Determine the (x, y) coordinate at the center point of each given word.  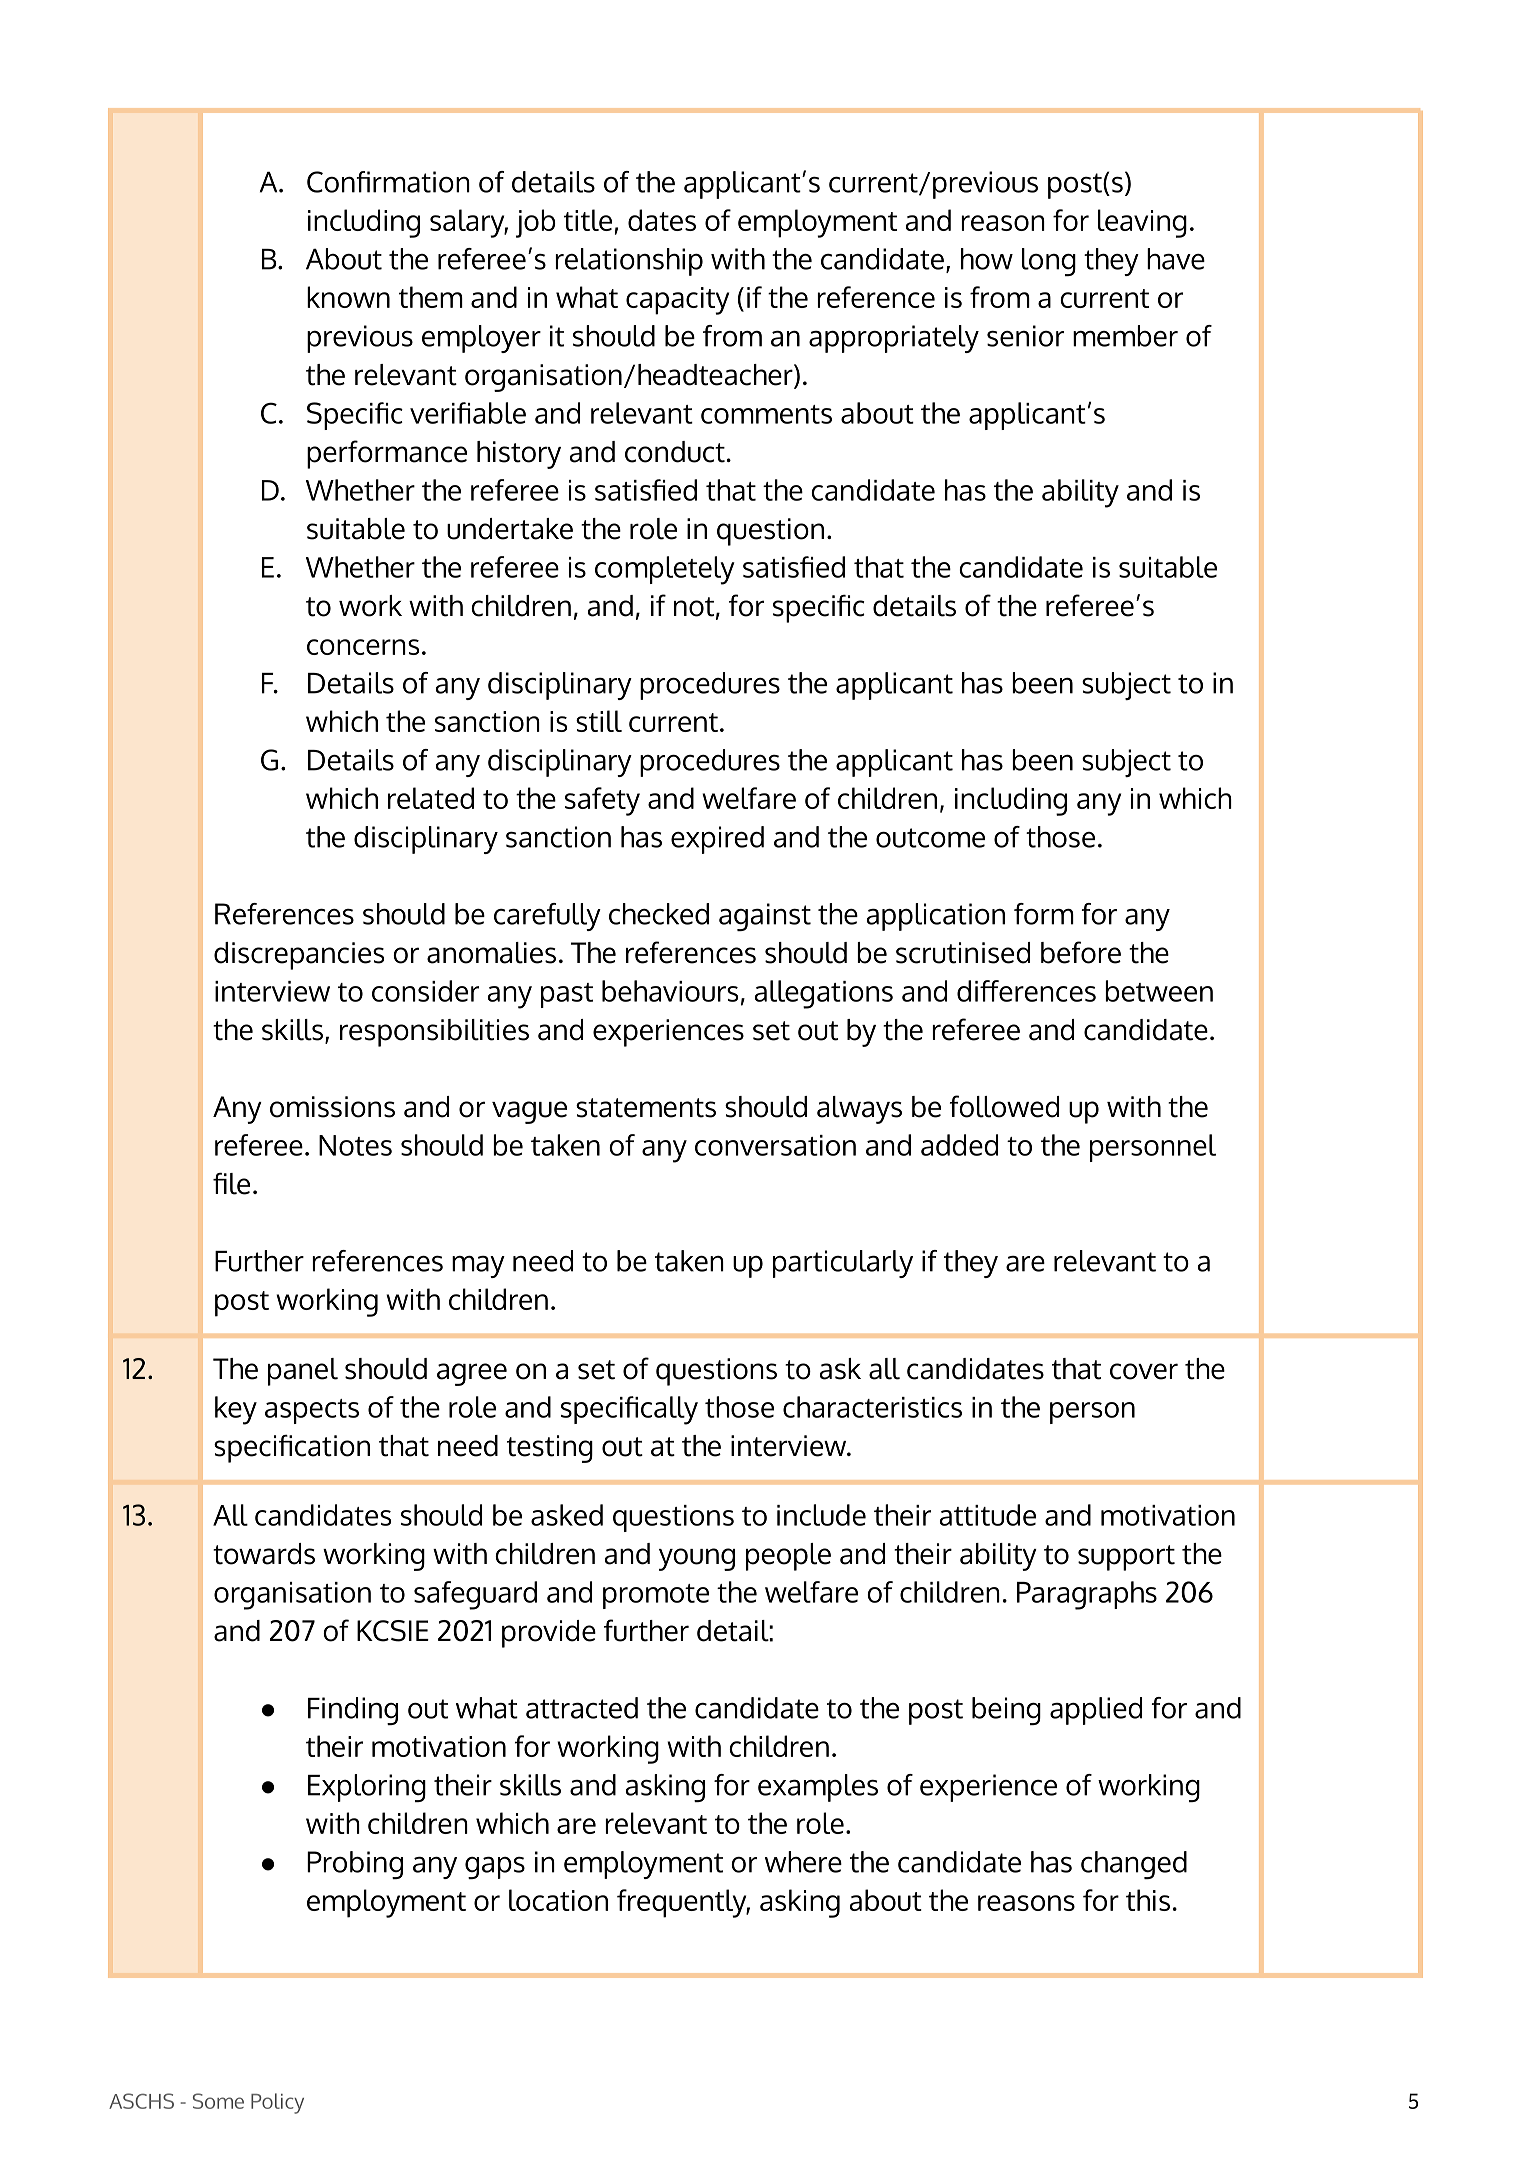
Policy (277, 2103)
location (558, 1900)
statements (646, 1108)
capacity (677, 301)
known (348, 297)
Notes (355, 1145)
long (1049, 262)
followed (1004, 1106)
